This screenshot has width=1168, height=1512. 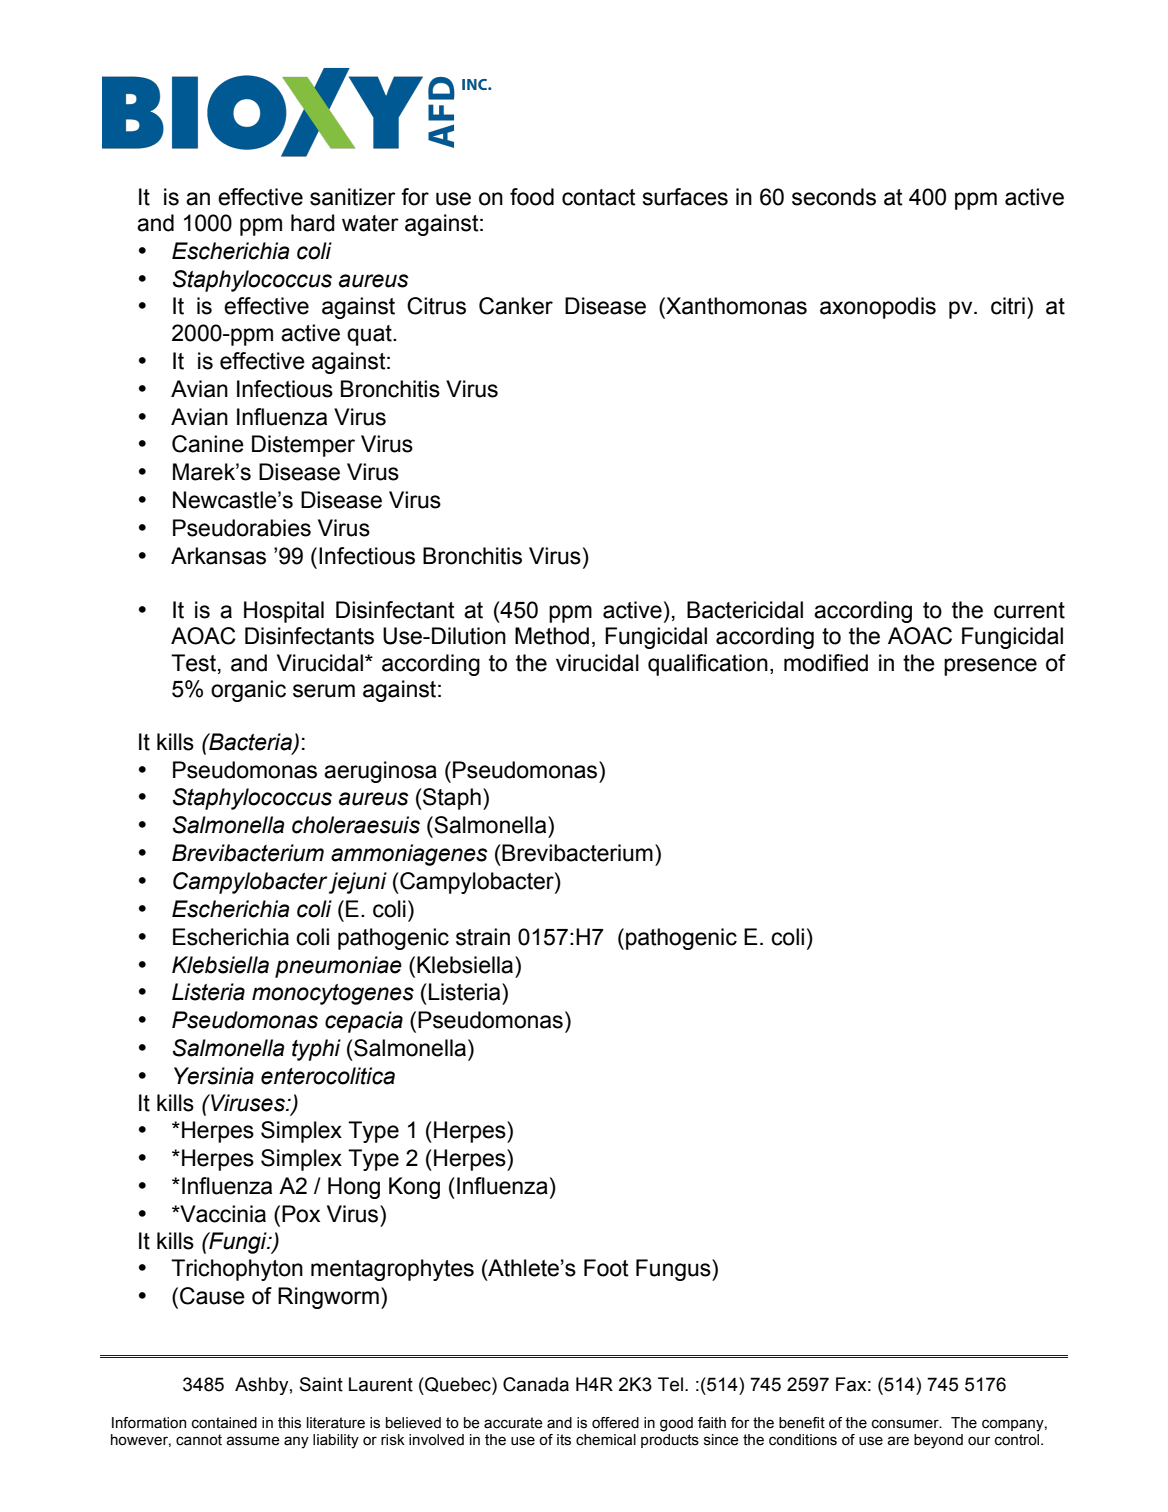 I want to click on seconds, so click(x=834, y=197).
